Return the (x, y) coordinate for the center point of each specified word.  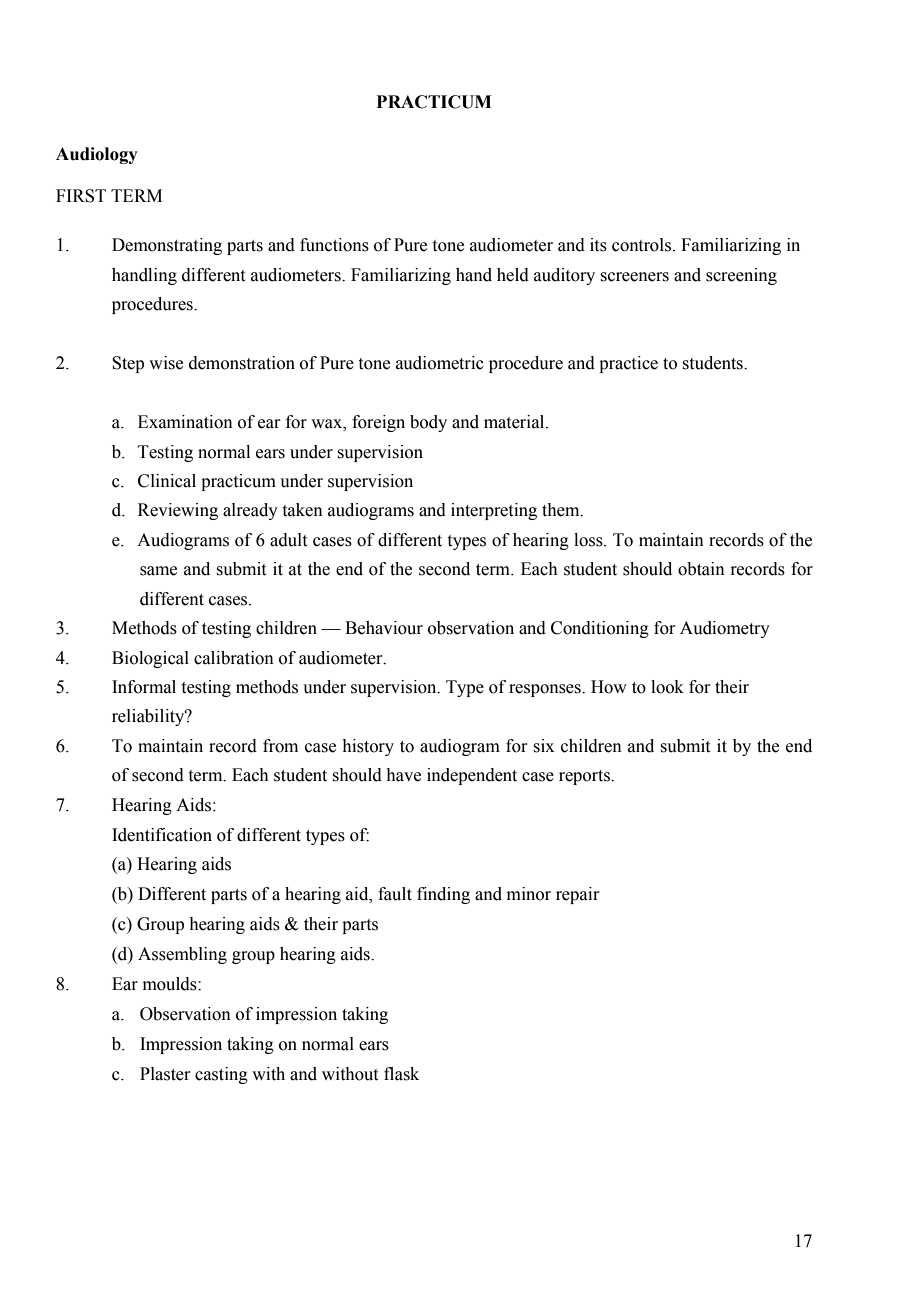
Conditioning (600, 629)
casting (221, 1075)
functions (334, 245)
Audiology (97, 155)
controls (641, 245)
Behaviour (384, 628)
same (158, 571)
